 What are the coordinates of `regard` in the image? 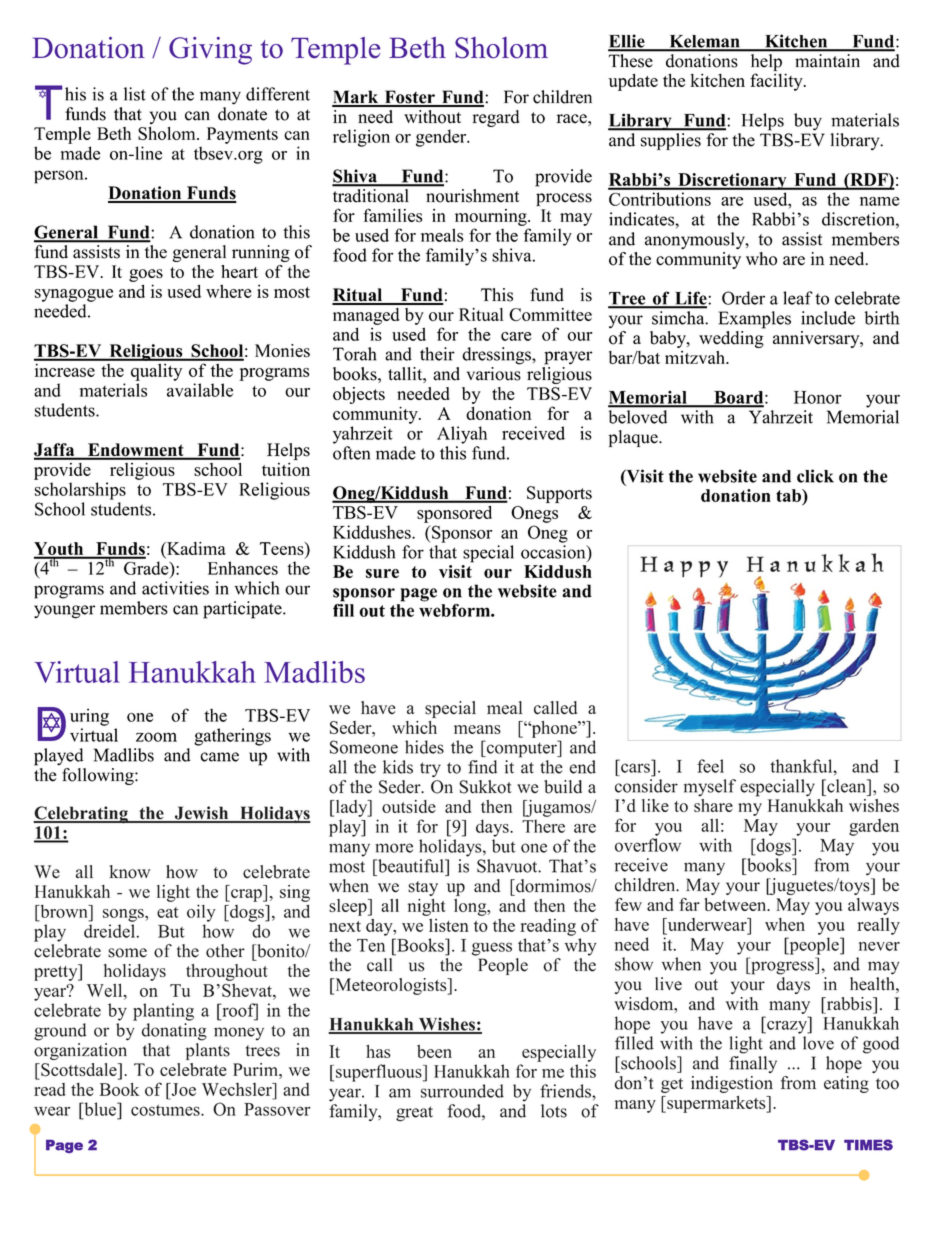 It's located at (496, 118).
